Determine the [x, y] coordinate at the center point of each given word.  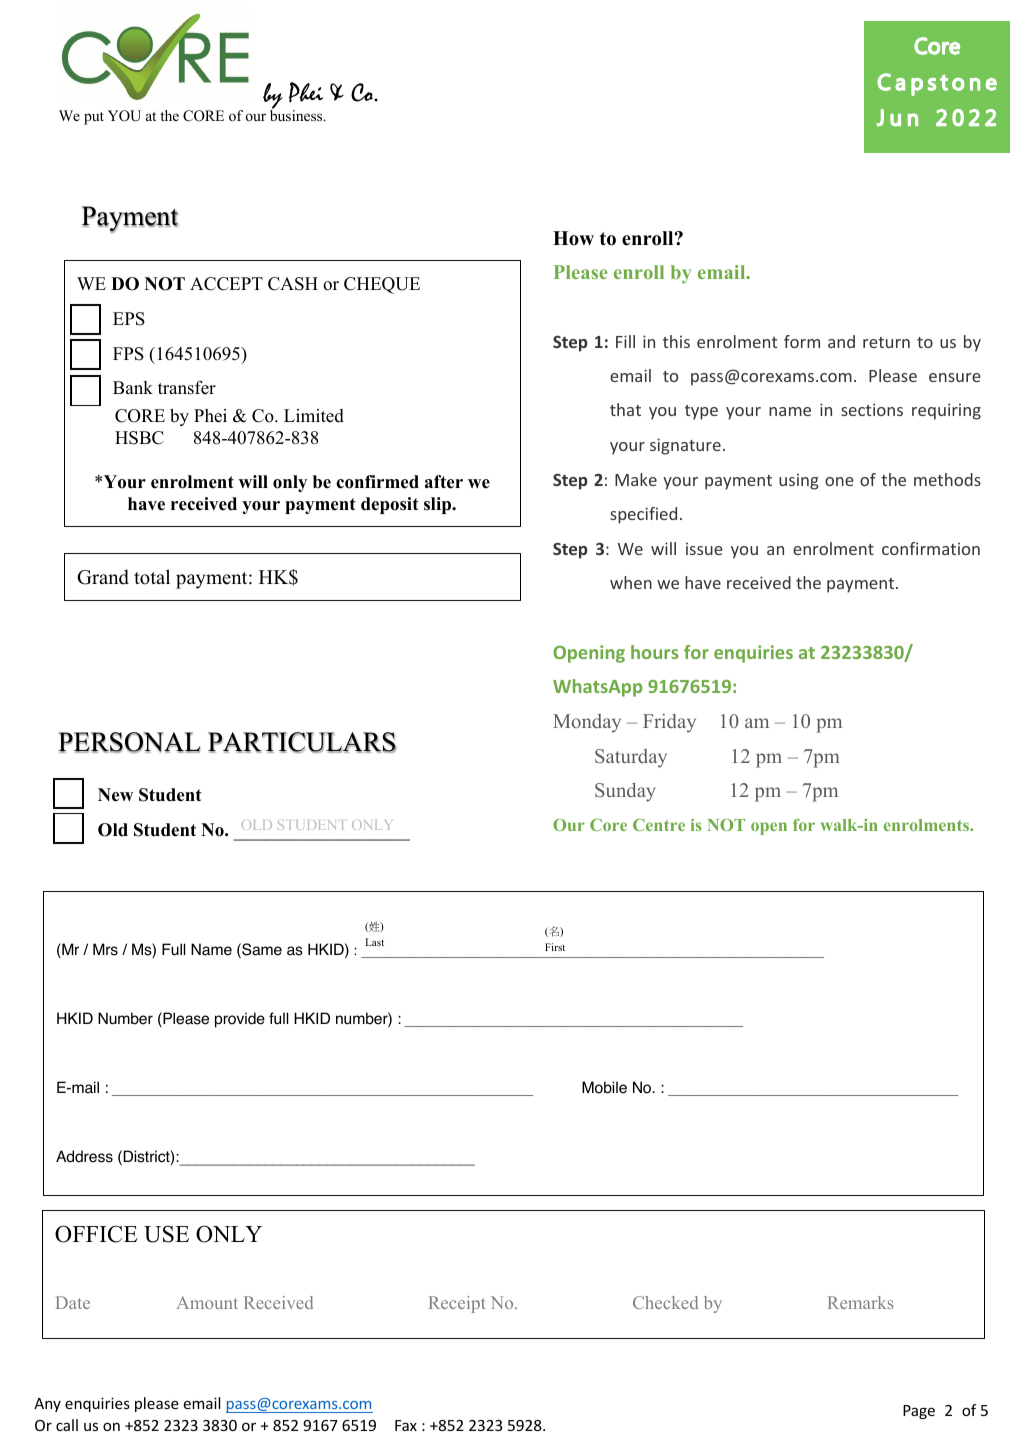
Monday [587, 723]
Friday [669, 723]
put [94, 118]
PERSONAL [129, 742]
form [802, 341]
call [67, 1425]
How [573, 238]
